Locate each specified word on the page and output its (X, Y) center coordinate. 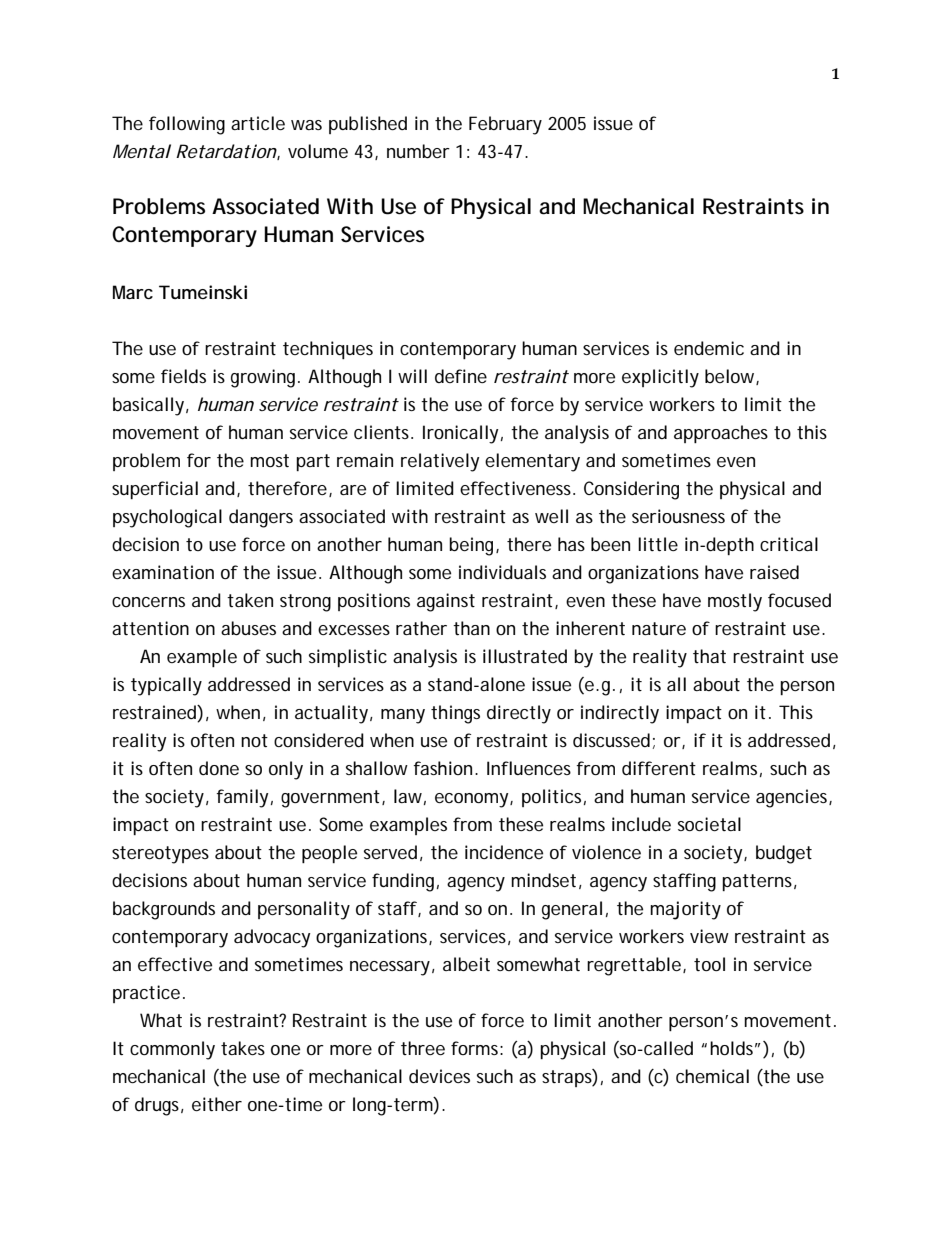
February (505, 125)
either (217, 1104)
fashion (444, 768)
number (418, 151)
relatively (440, 462)
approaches (721, 434)
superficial (155, 490)
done (219, 768)
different (659, 768)
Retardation (227, 152)
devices (439, 1076)
